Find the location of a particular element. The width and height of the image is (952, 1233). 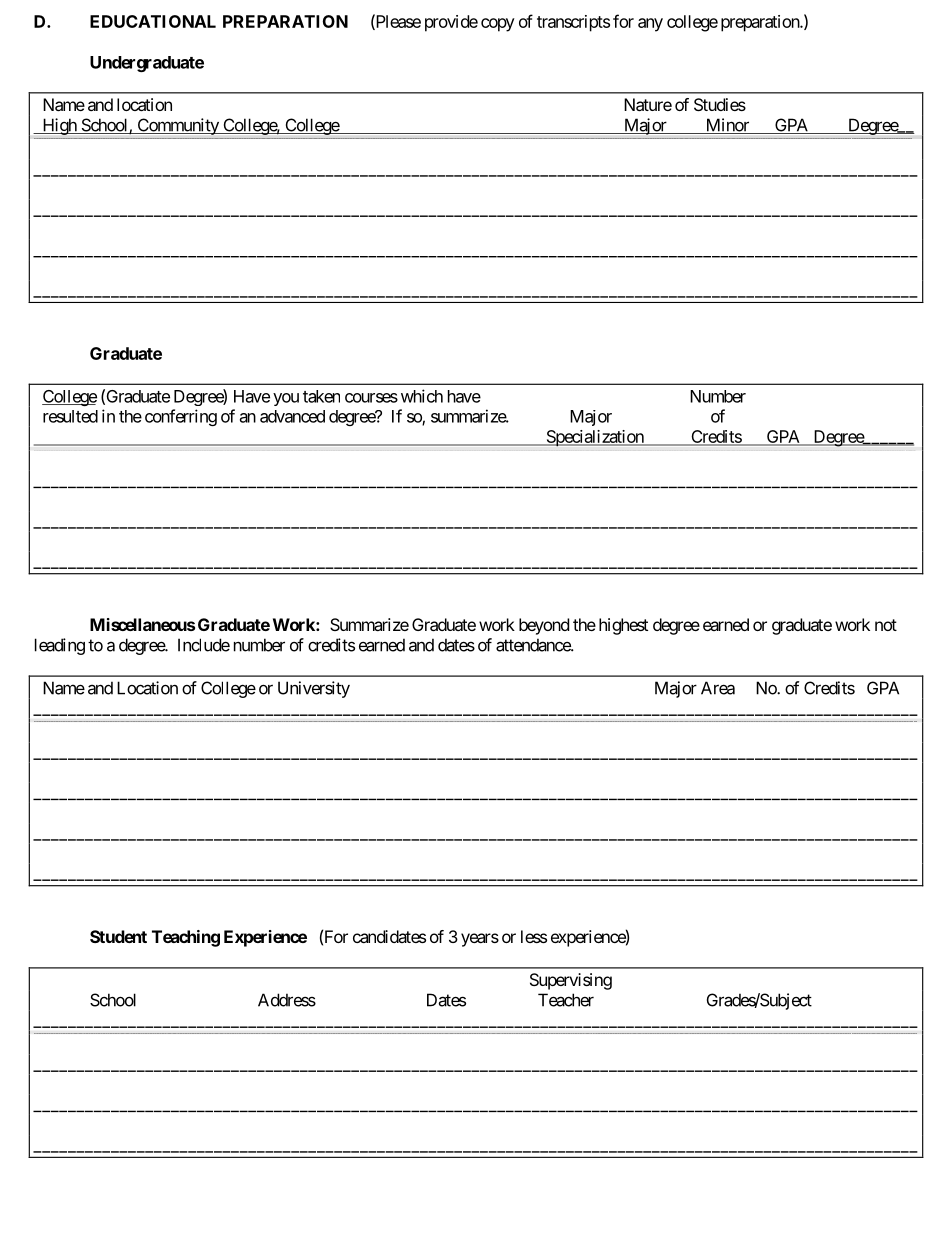

Teaching is located at coordinates (186, 938).
